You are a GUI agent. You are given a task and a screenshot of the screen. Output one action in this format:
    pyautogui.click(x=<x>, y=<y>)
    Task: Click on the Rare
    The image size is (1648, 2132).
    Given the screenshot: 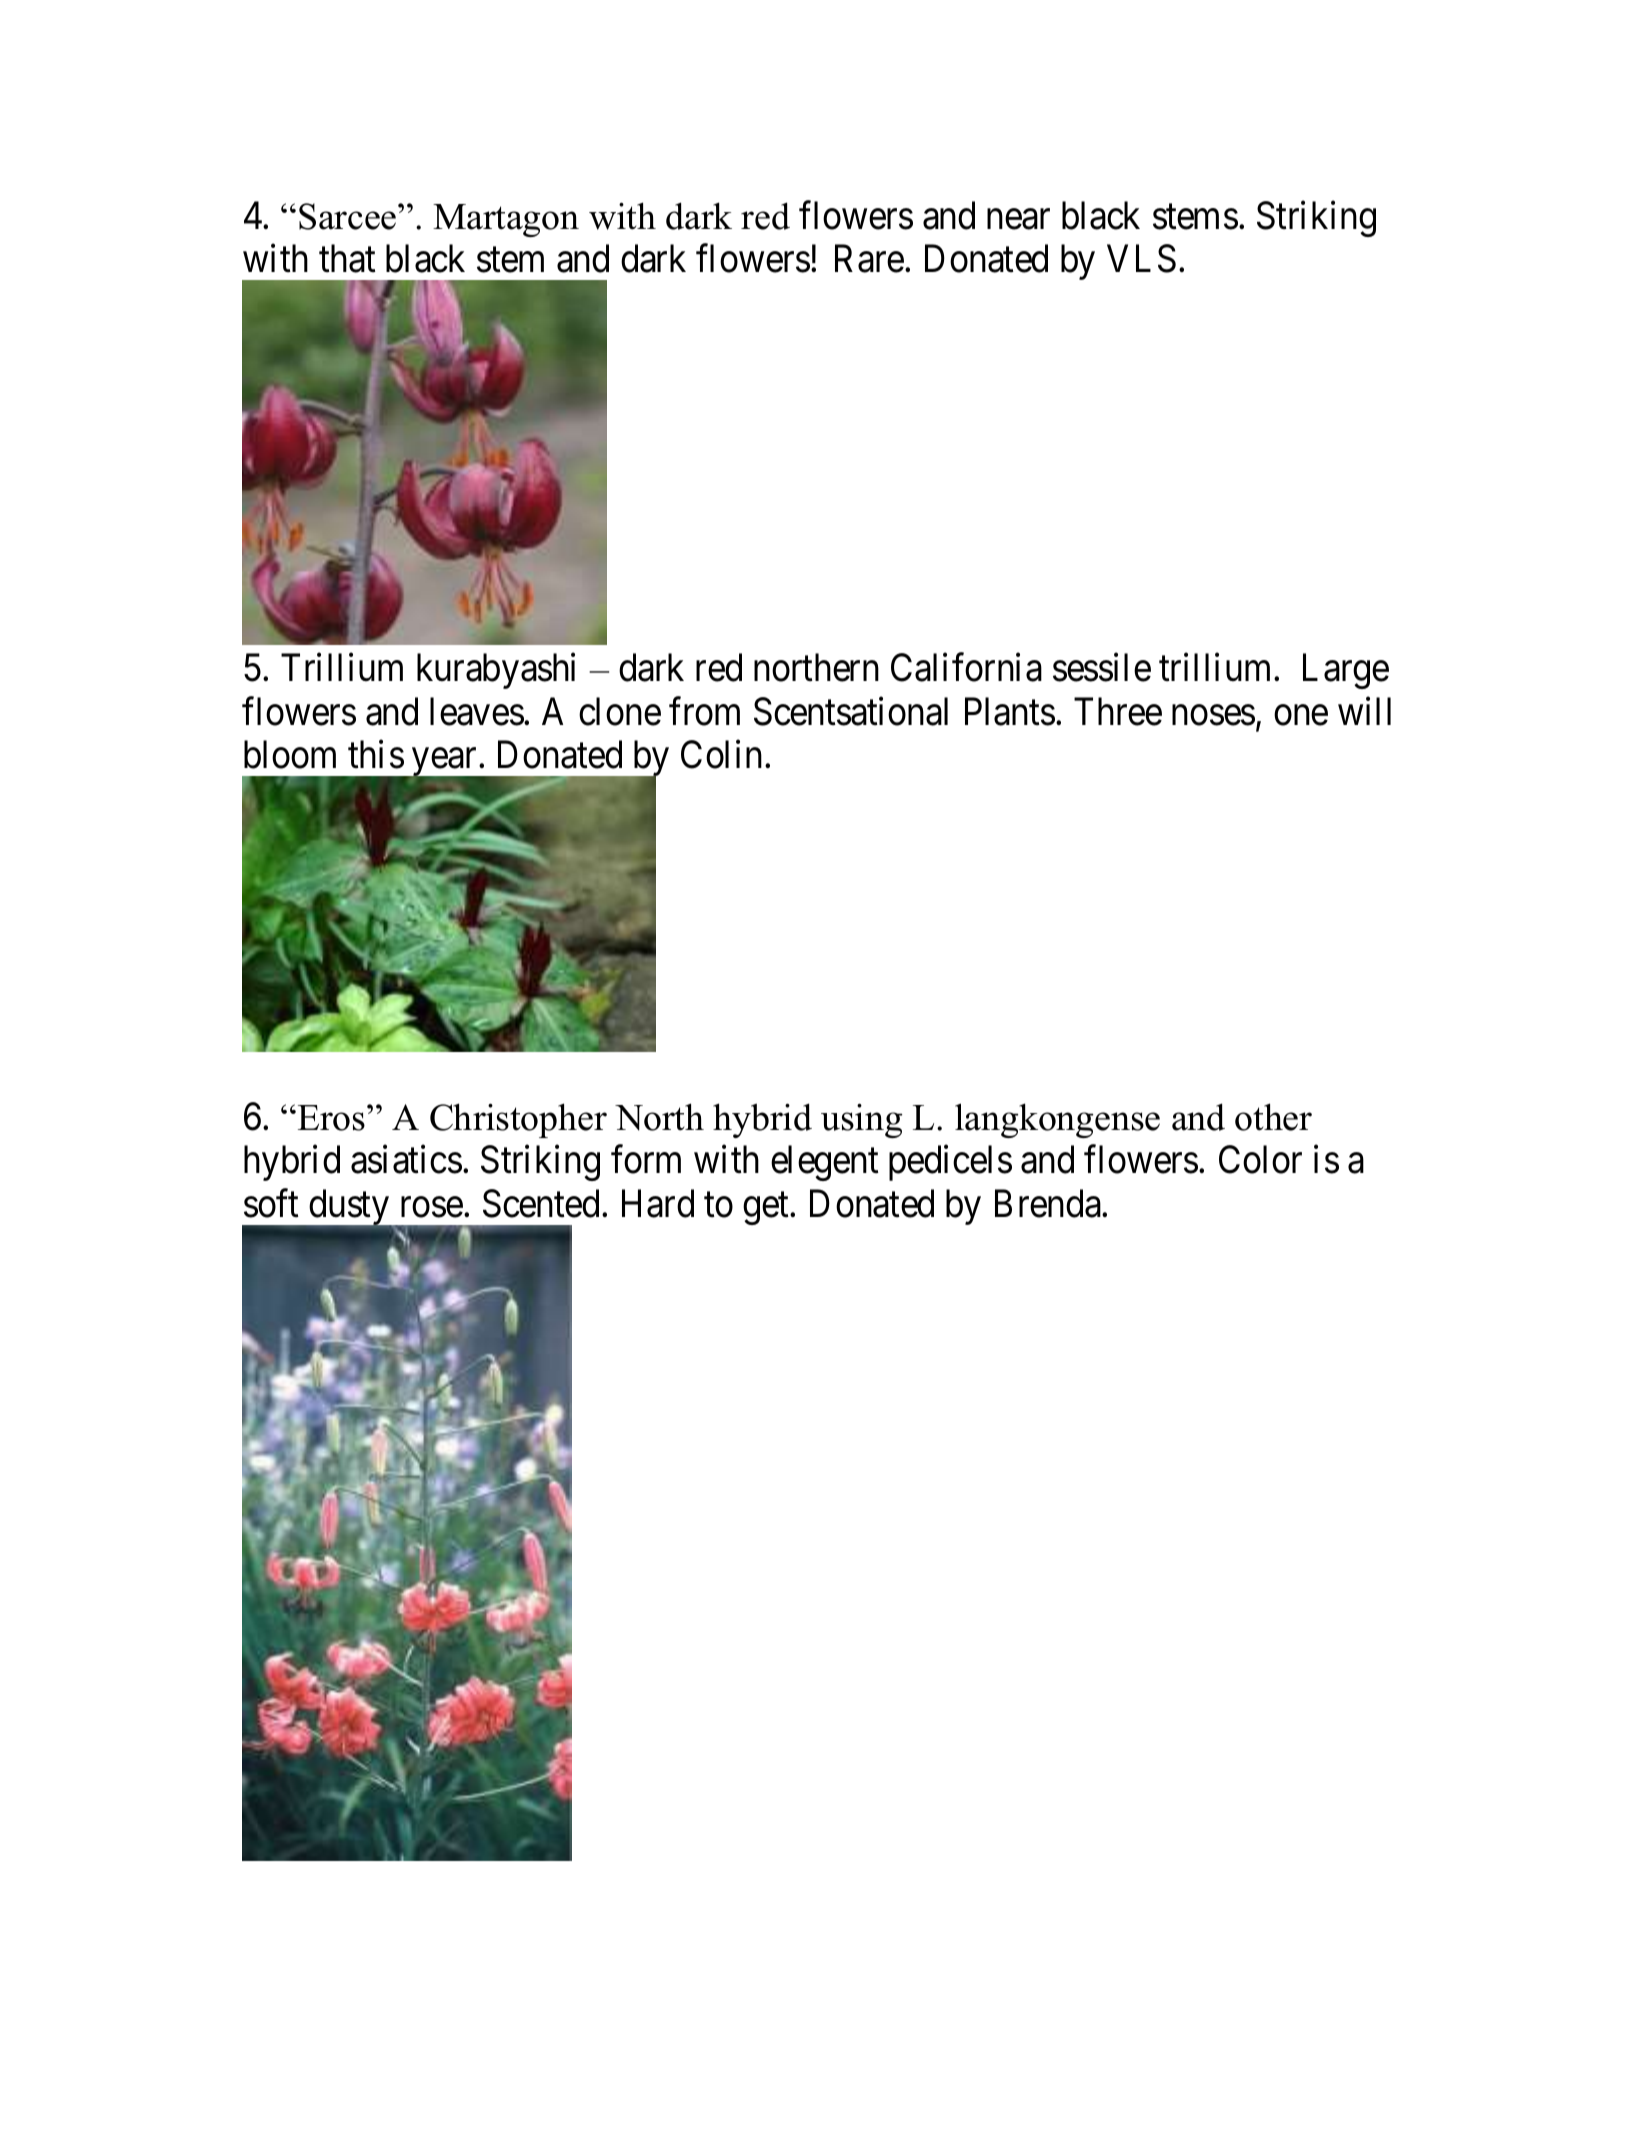 What is the action you would take?
    pyautogui.click(x=869, y=259)
